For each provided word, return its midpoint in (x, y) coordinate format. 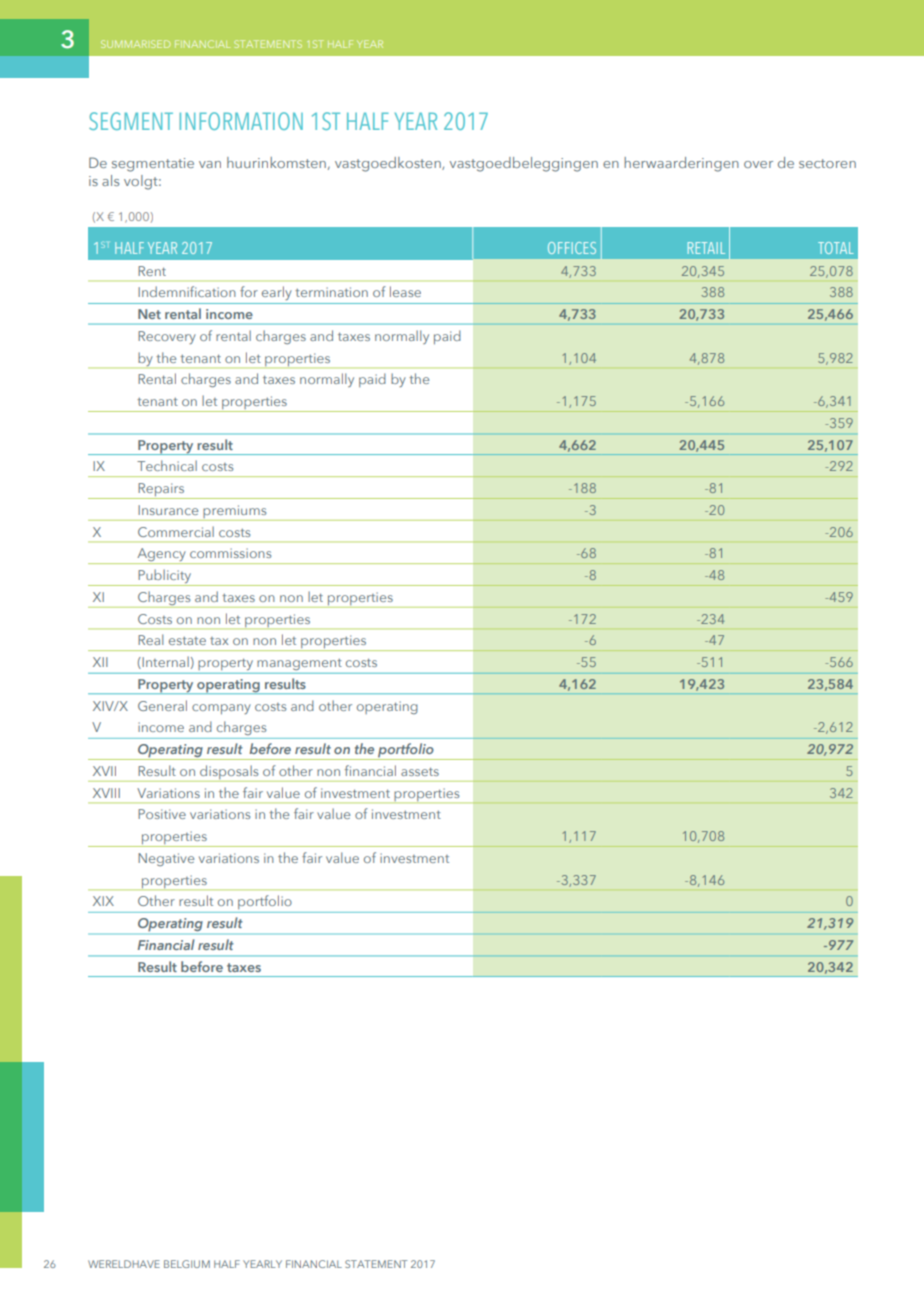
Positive (162, 814)
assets (420, 771)
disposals (229, 773)
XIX (103, 901)
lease (405, 291)
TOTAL (836, 248)
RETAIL (706, 248)
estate (187, 641)
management (299, 664)
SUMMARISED (135, 44)
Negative (166, 859)
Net (149, 314)
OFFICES (572, 248)
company (221, 709)
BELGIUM (187, 1264)
